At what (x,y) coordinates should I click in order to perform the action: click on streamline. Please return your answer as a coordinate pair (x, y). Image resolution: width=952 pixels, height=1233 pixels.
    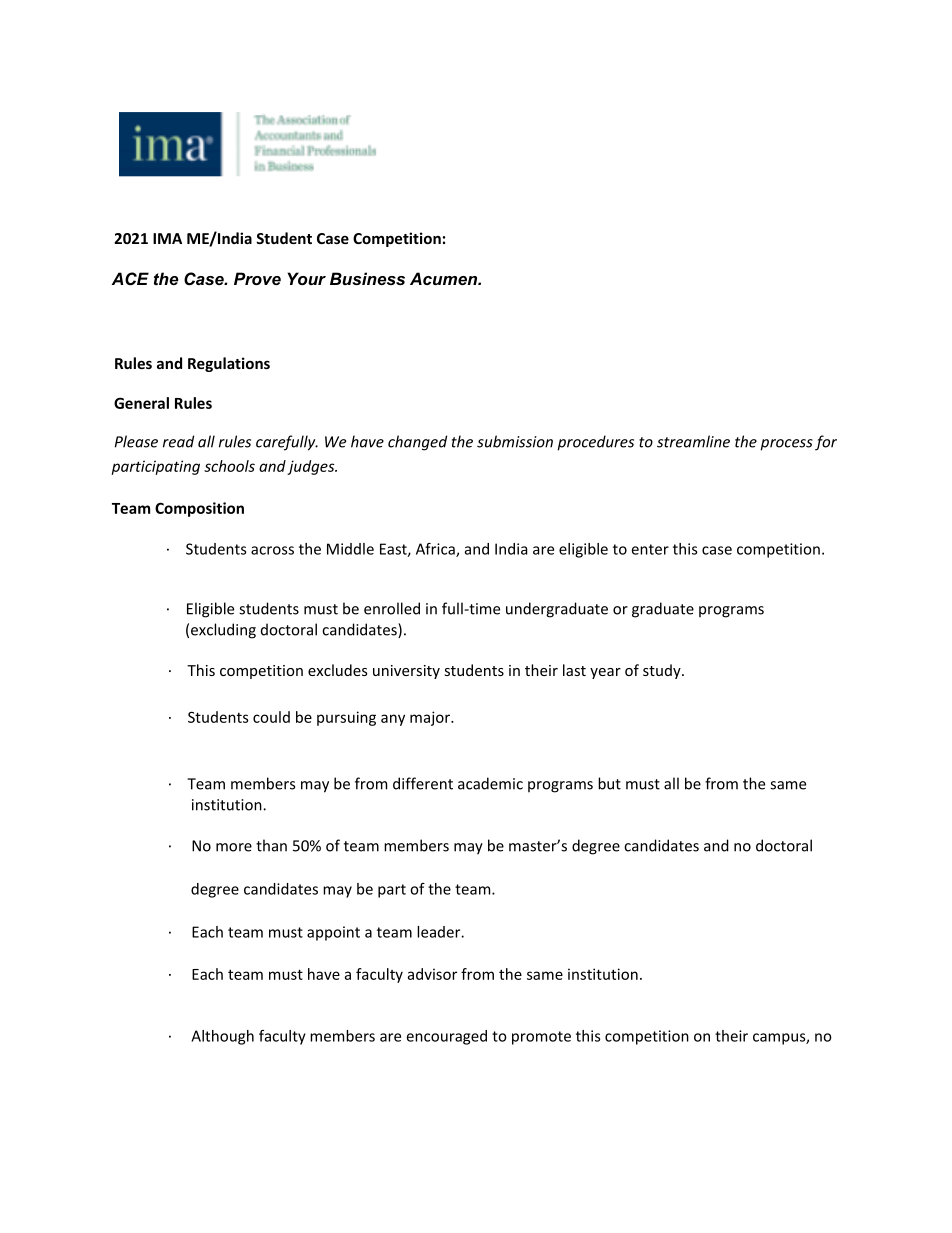
    Looking at the image, I should click on (693, 441).
